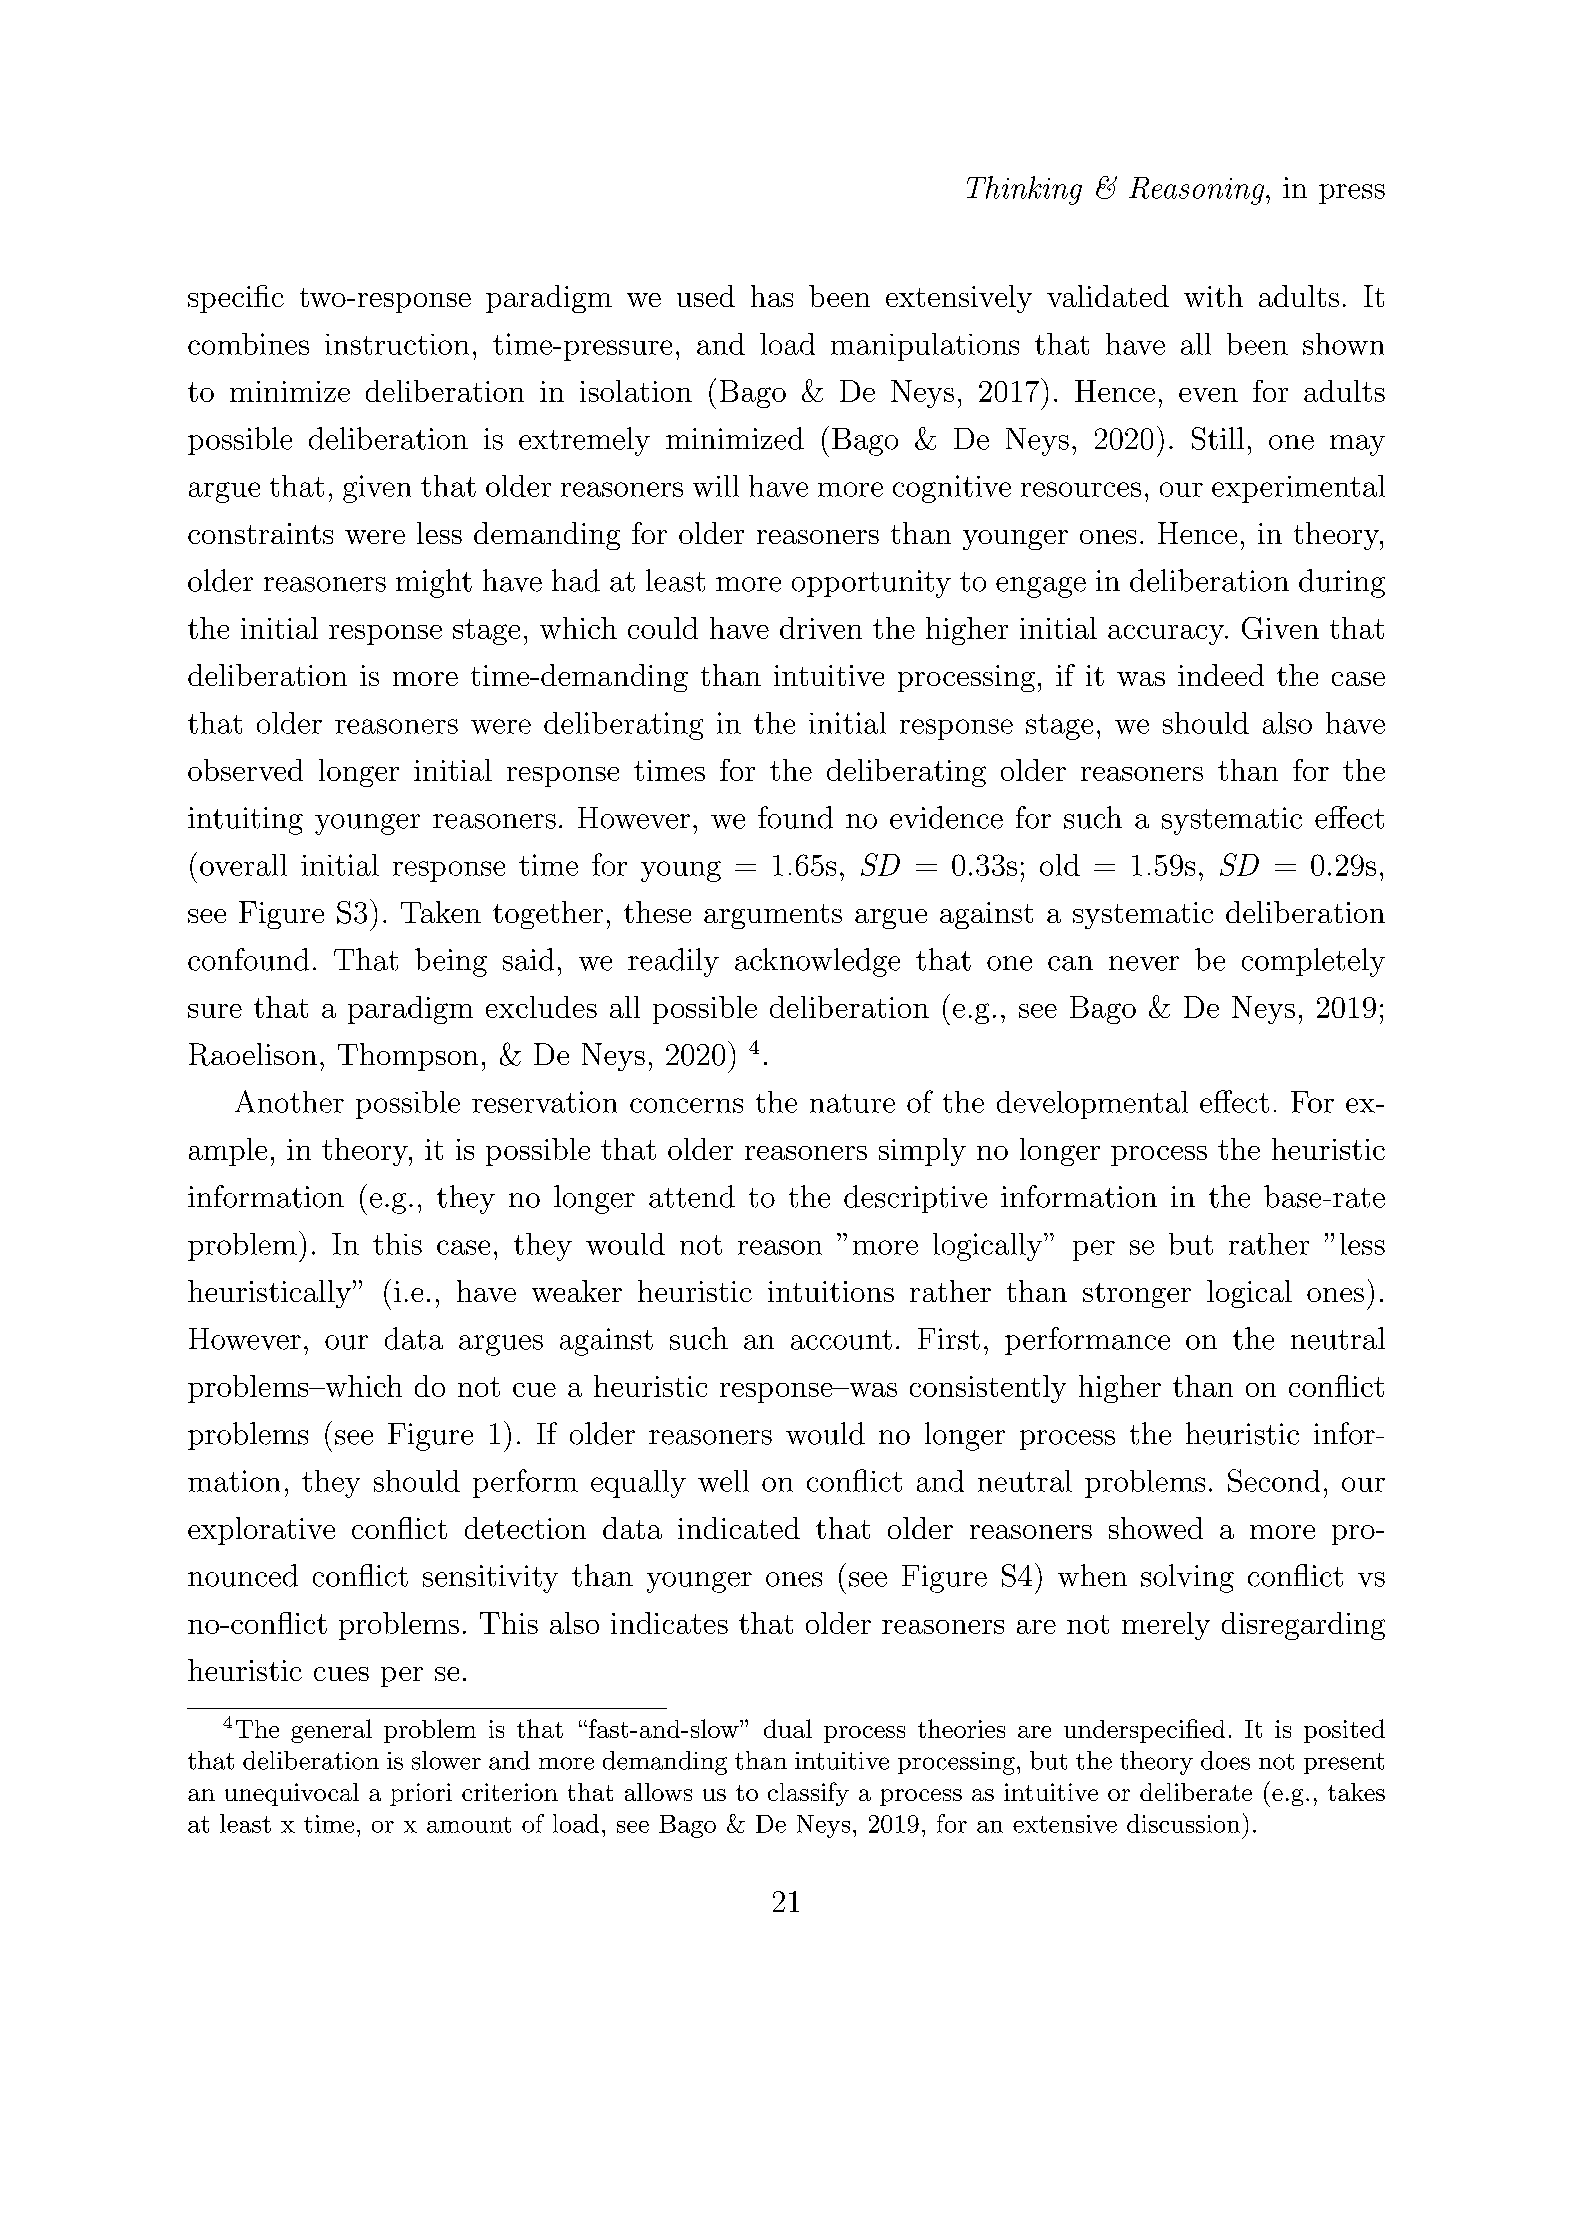  Describe the element at coordinates (397, 344) in the page. I see `instruction` at that location.
